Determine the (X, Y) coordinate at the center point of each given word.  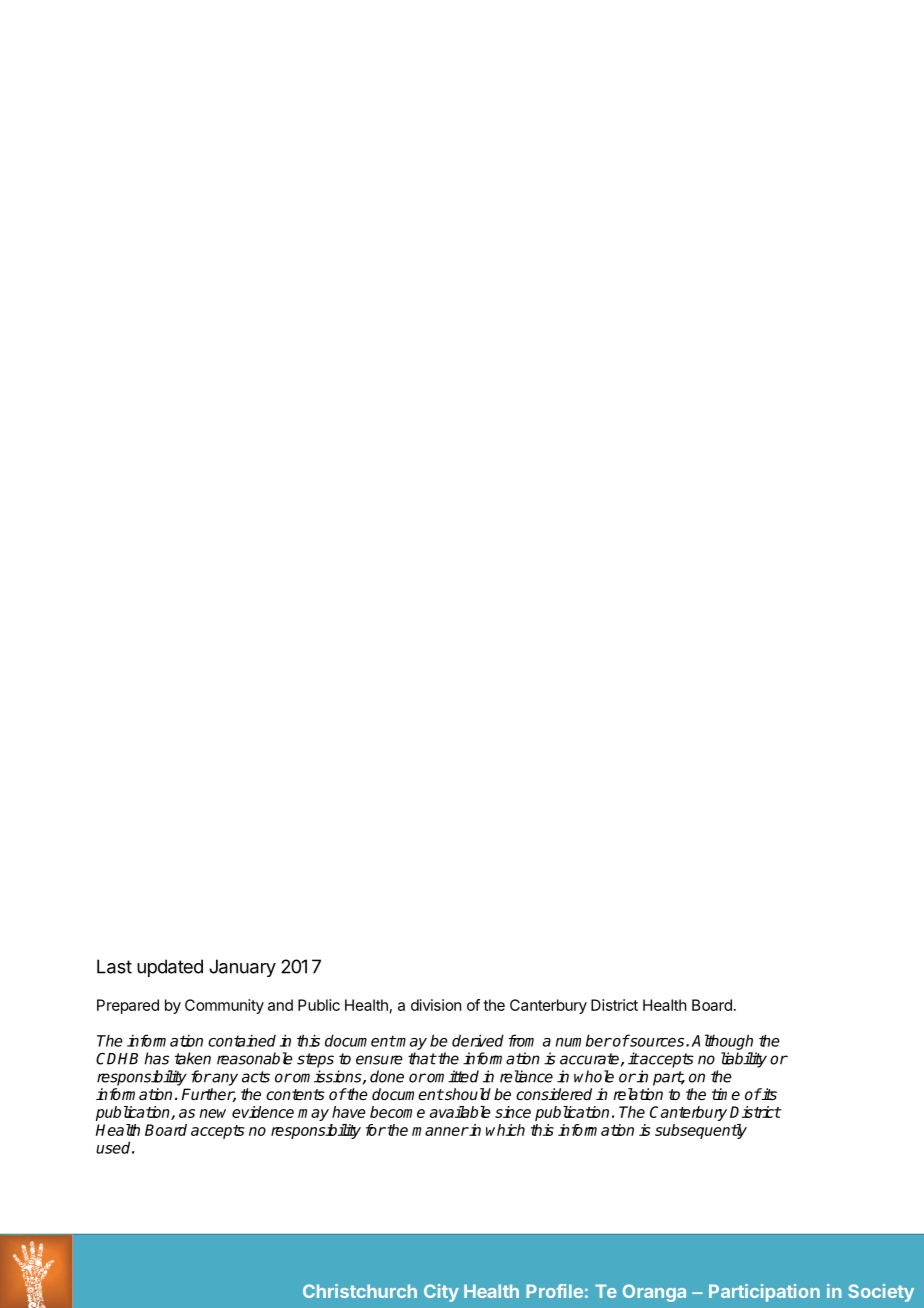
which (505, 1130)
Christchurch (360, 1291)
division (436, 1005)
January (242, 968)
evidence (263, 1112)
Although (722, 1042)
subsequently (701, 1131)
